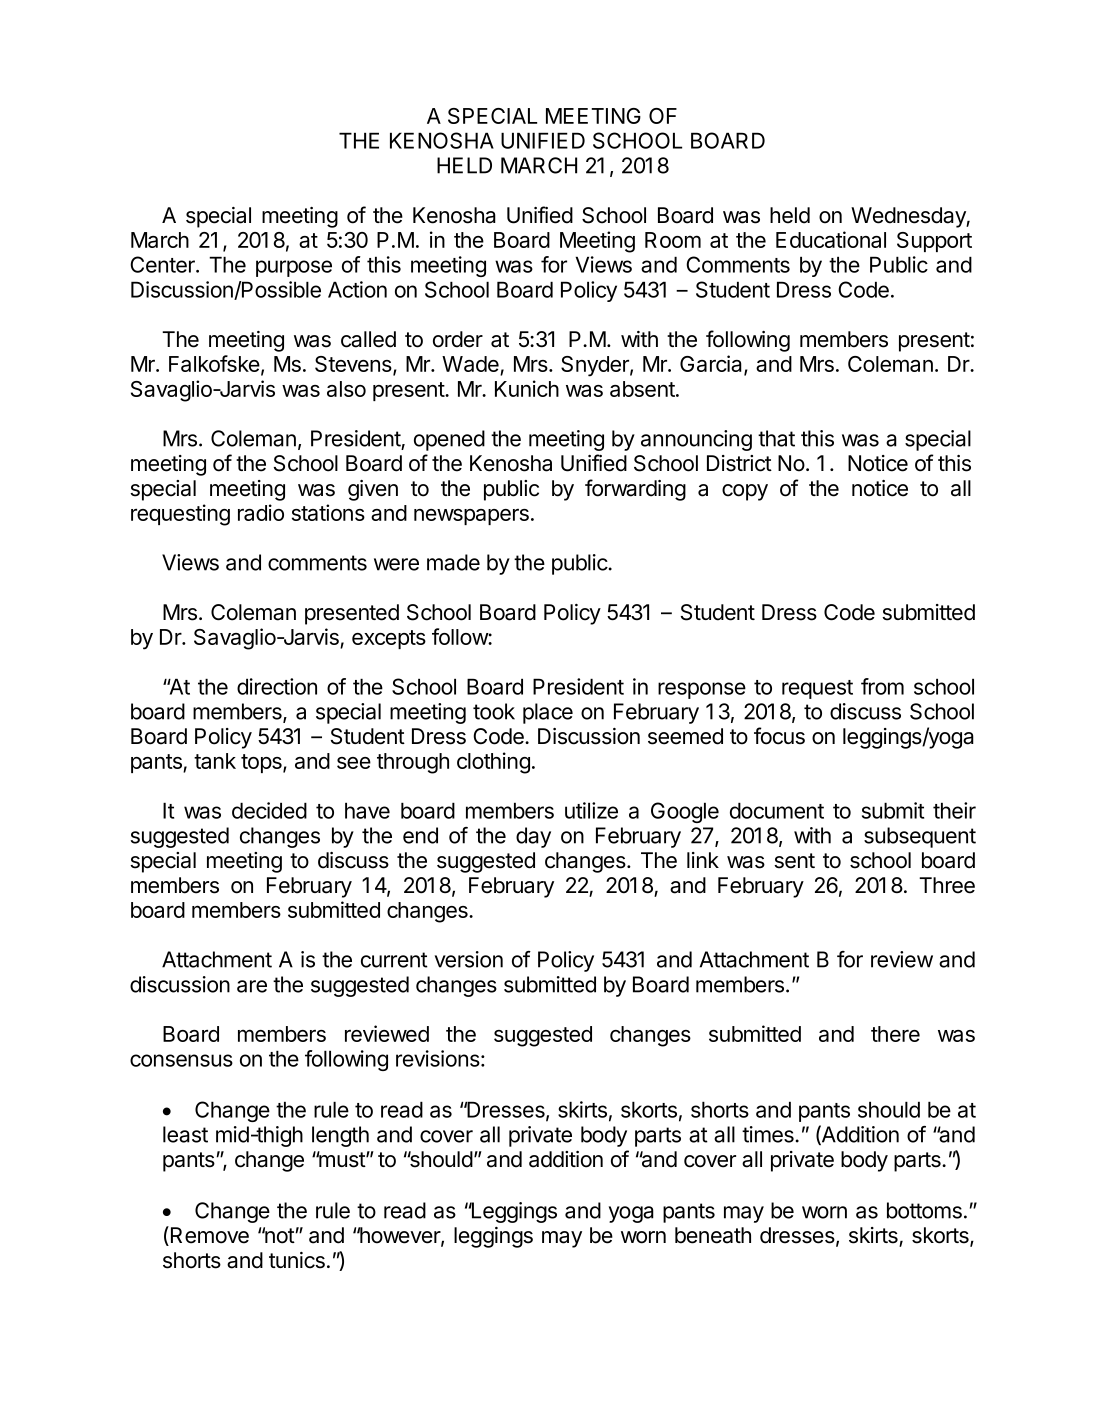 This screenshot has height=1424, width=1101. What do you see at coordinates (208, 1236) in the screenshot?
I see `Remove` at bounding box center [208, 1236].
